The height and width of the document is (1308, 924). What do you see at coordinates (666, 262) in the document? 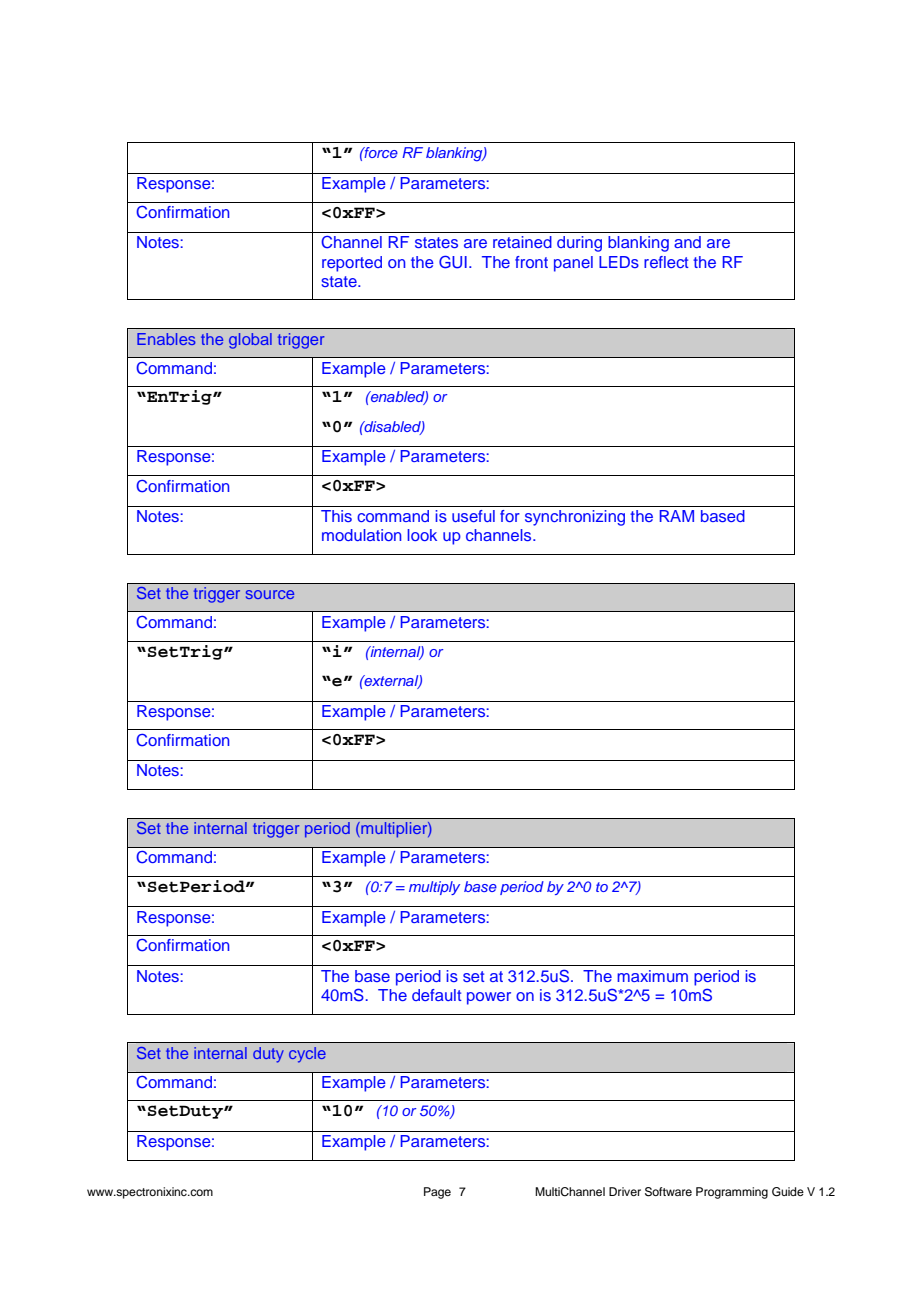
I see `reflect` at bounding box center [666, 262].
